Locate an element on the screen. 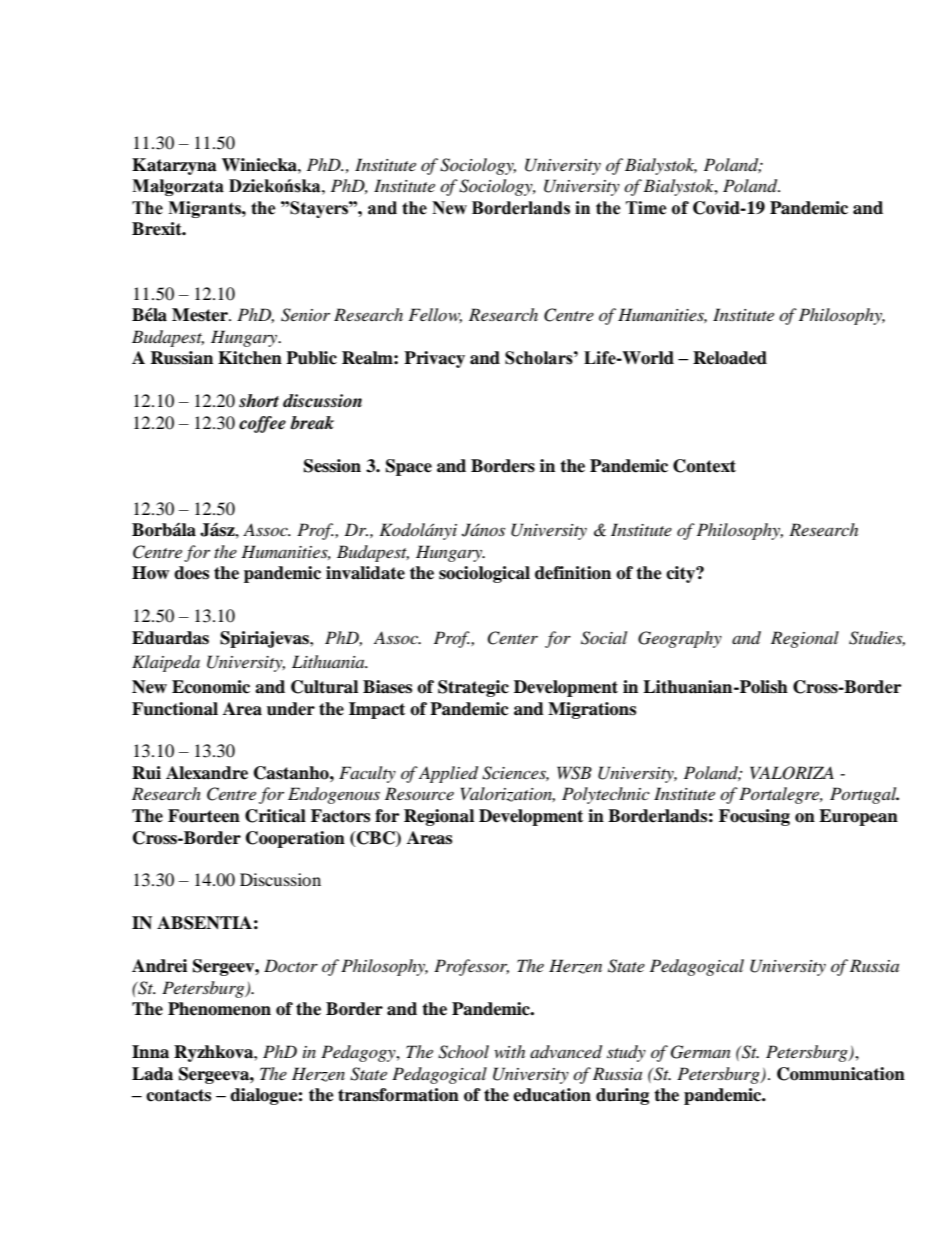 This screenshot has height=1233, width=952. Reloaded is located at coordinates (730, 358).
